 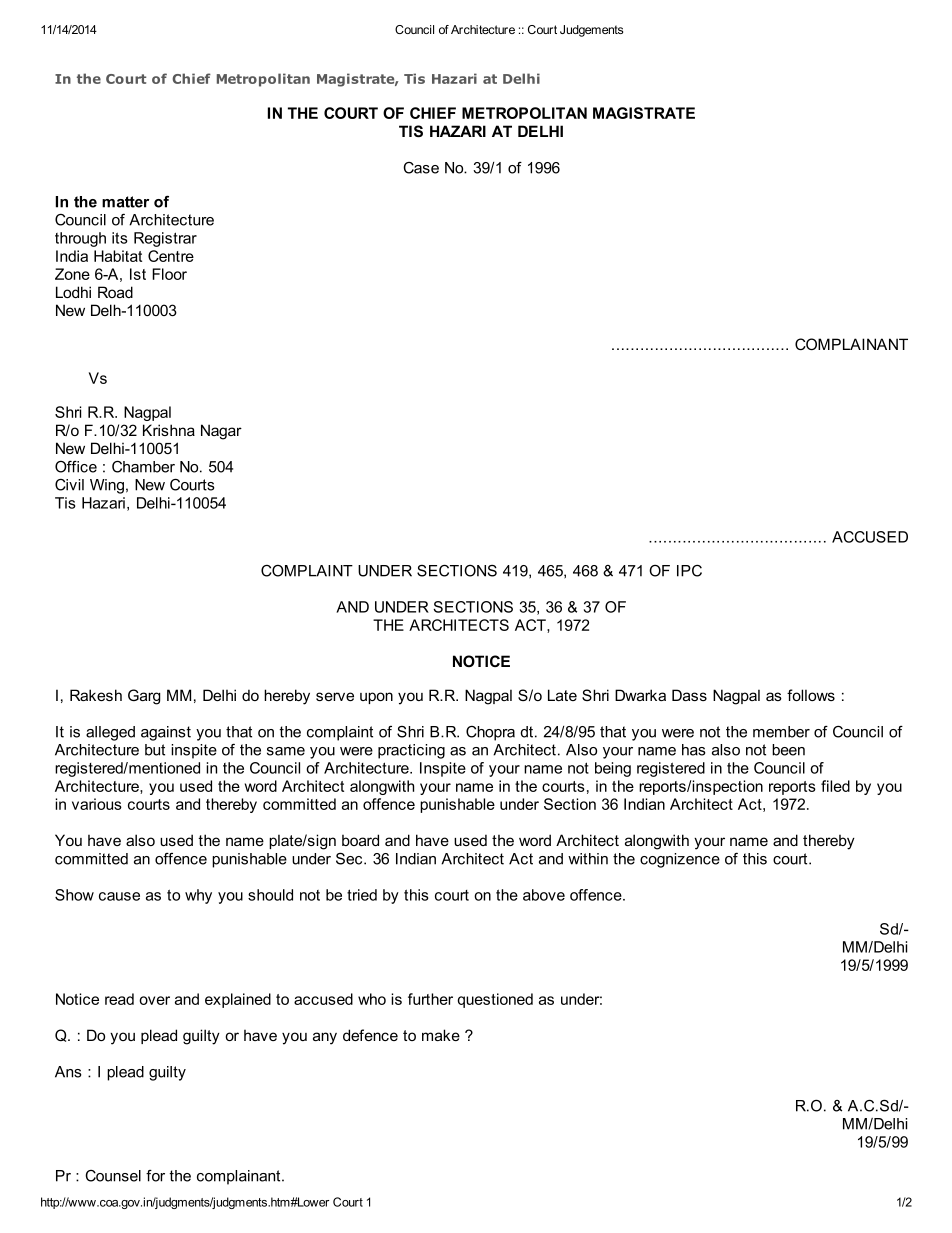 I want to click on Judgements, so click(x=591, y=31).
